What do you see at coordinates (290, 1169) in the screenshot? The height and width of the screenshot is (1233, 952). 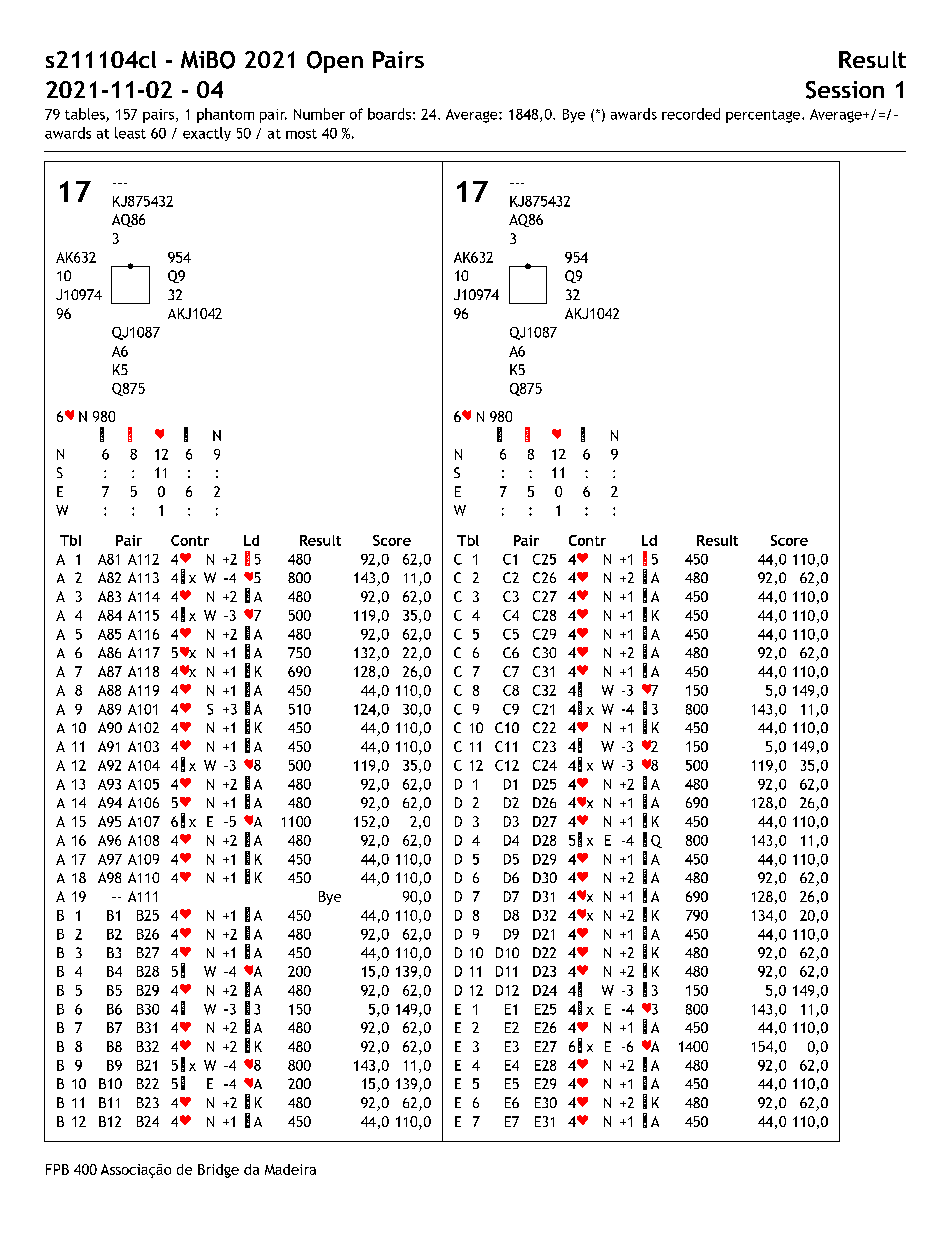 I see `Madeira` at bounding box center [290, 1169].
